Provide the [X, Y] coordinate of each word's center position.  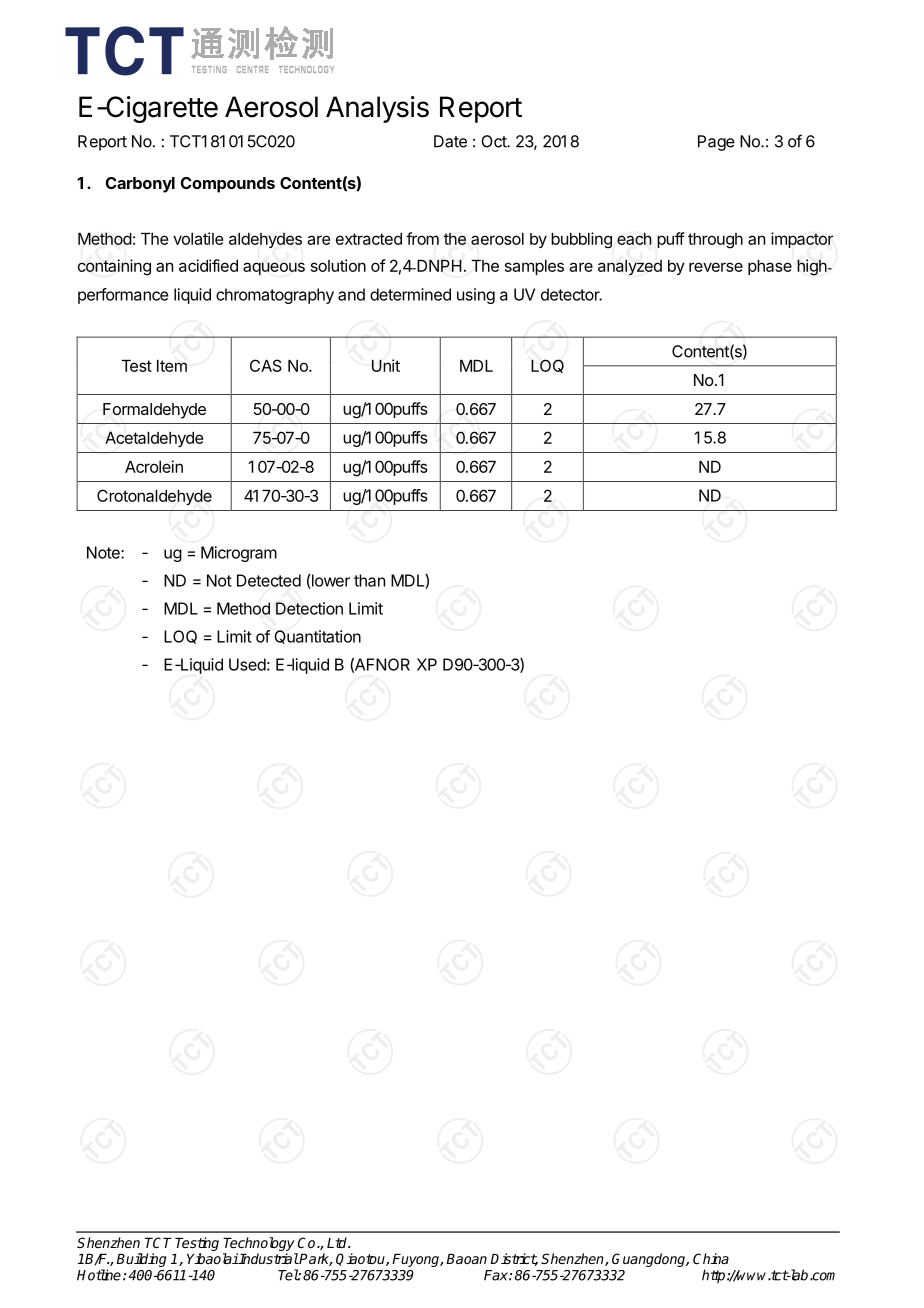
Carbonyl [140, 185]
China [711, 1258]
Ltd [338, 1242]
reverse [716, 267]
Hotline [99, 1275]
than [369, 580]
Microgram [239, 554]
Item [172, 366]
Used [247, 664]
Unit [386, 365]
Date [450, 141]
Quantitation [317, 637]
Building [141, 1260]
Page [716, 143]
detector [571, 294]
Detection [309, 608]
